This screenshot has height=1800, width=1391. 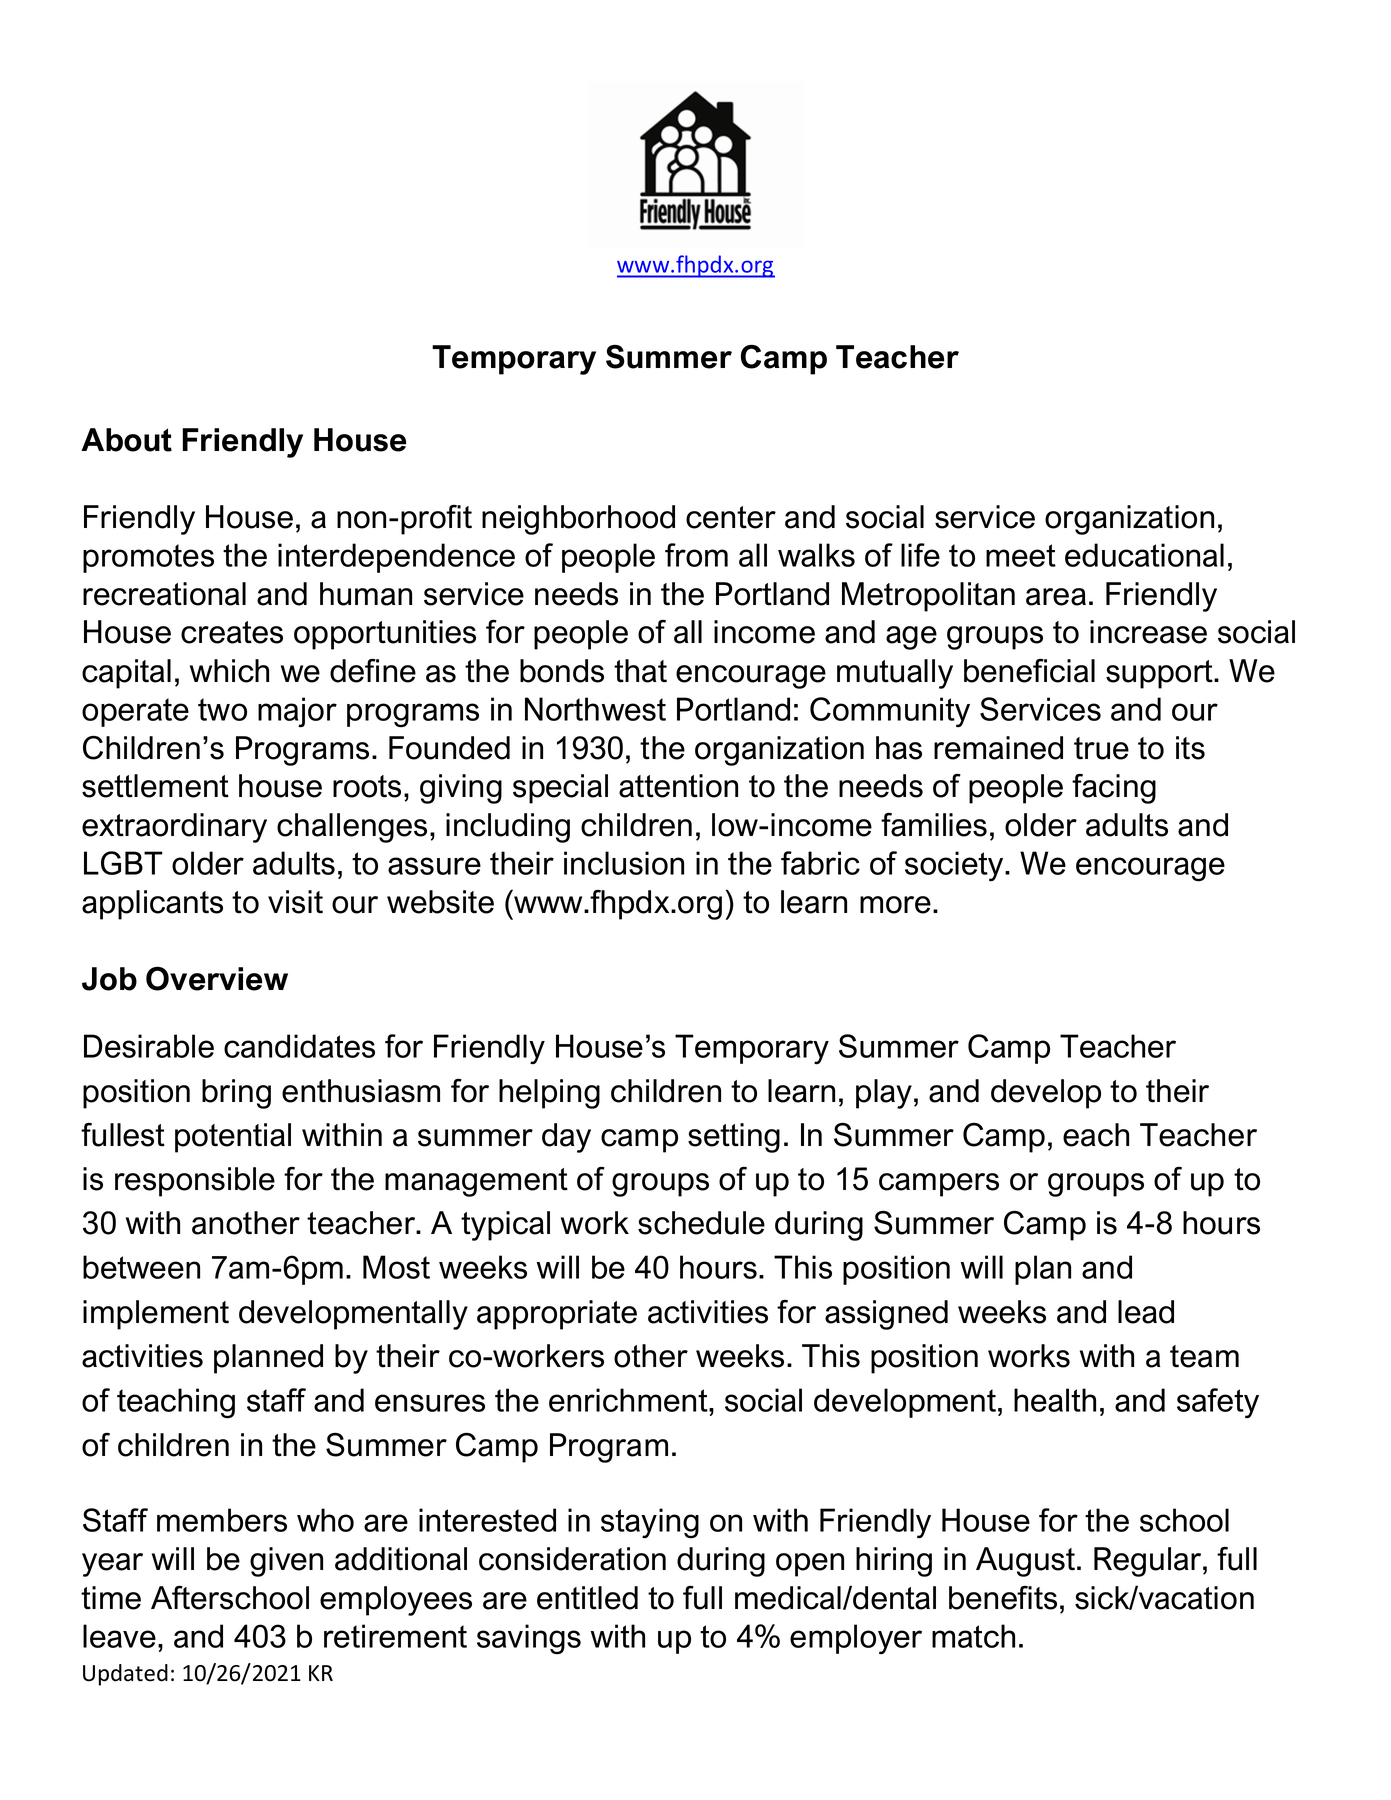 What do you see at coordinates (731, 517) in the screenshot?
I see `center` at bounding box center [731, 517].
